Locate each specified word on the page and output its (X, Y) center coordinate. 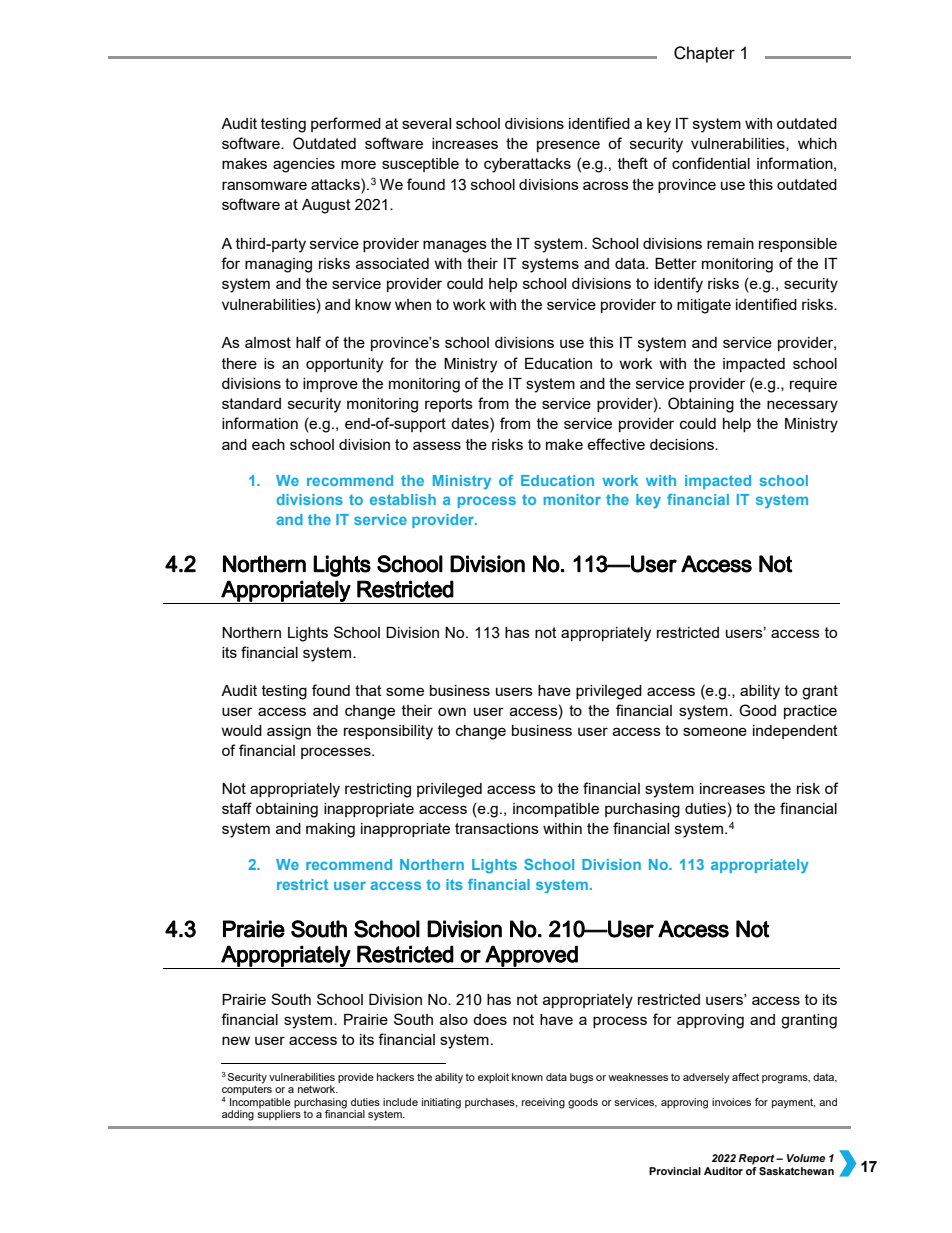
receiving (543, 1103)
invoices (731, 1102)
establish (403, 499)
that (368, 690)
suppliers (279, 1115)
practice (810, 712)
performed (346, 124)
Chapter (704, 54)
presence (568, 146)
